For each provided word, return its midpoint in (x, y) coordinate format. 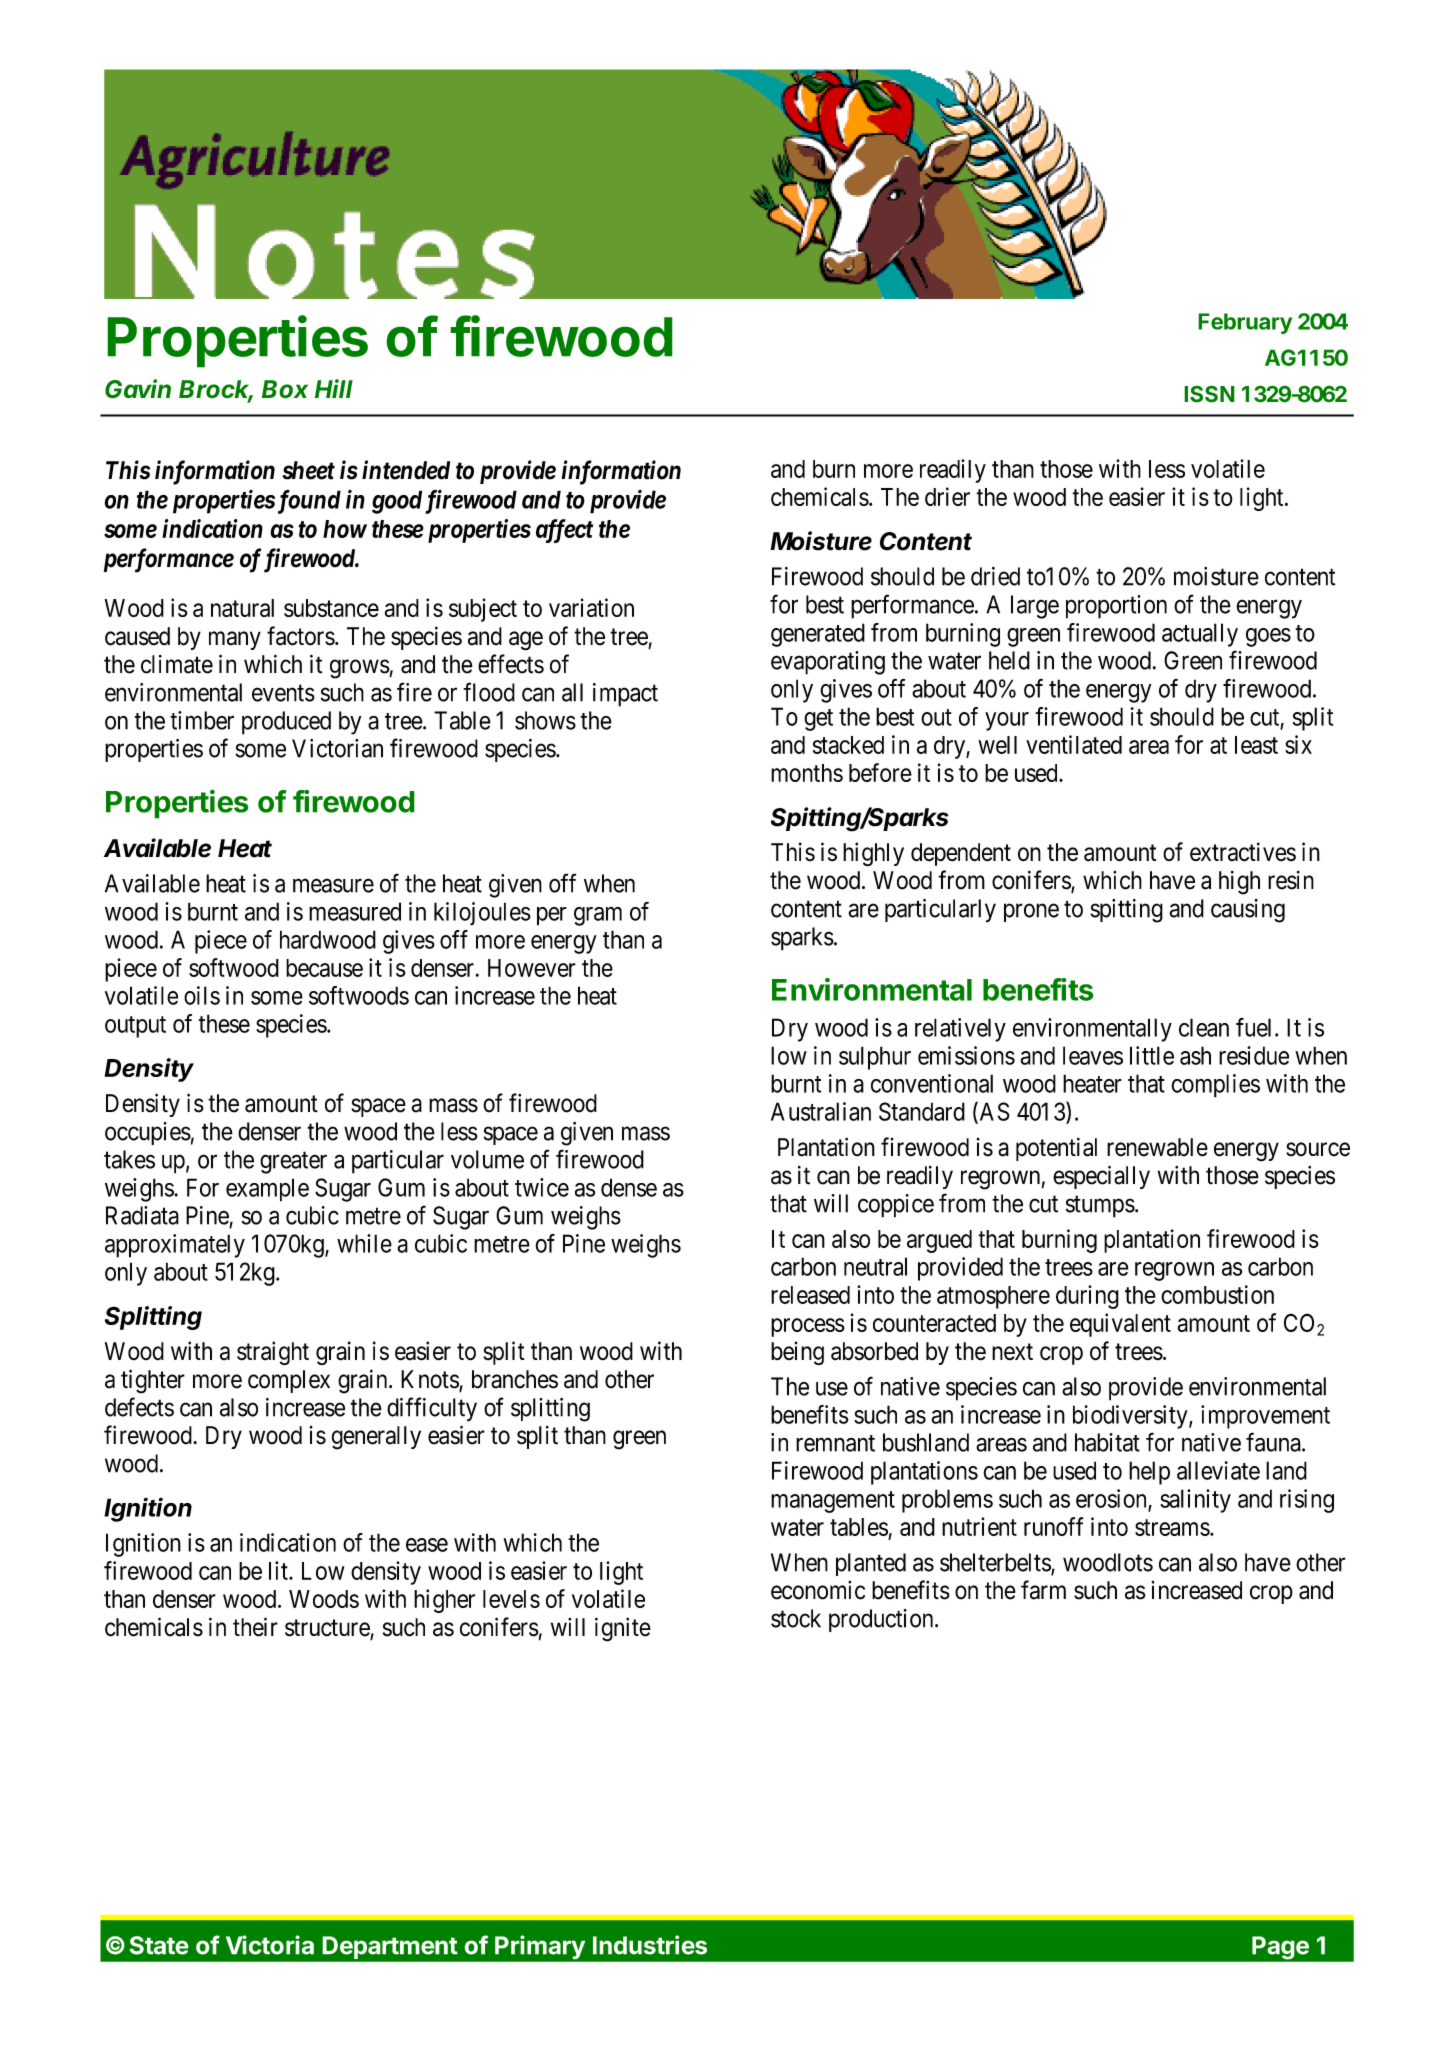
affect (564, 531)
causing (1248, 911)
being (797, 1353)
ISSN (1209, 394)
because (324, 968)
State (159, 1945)
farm (1043, 1590)
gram (598, 916)
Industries (650, 1945)
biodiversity (1131, 1417)
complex (289, 1381)
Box (285, 389)
